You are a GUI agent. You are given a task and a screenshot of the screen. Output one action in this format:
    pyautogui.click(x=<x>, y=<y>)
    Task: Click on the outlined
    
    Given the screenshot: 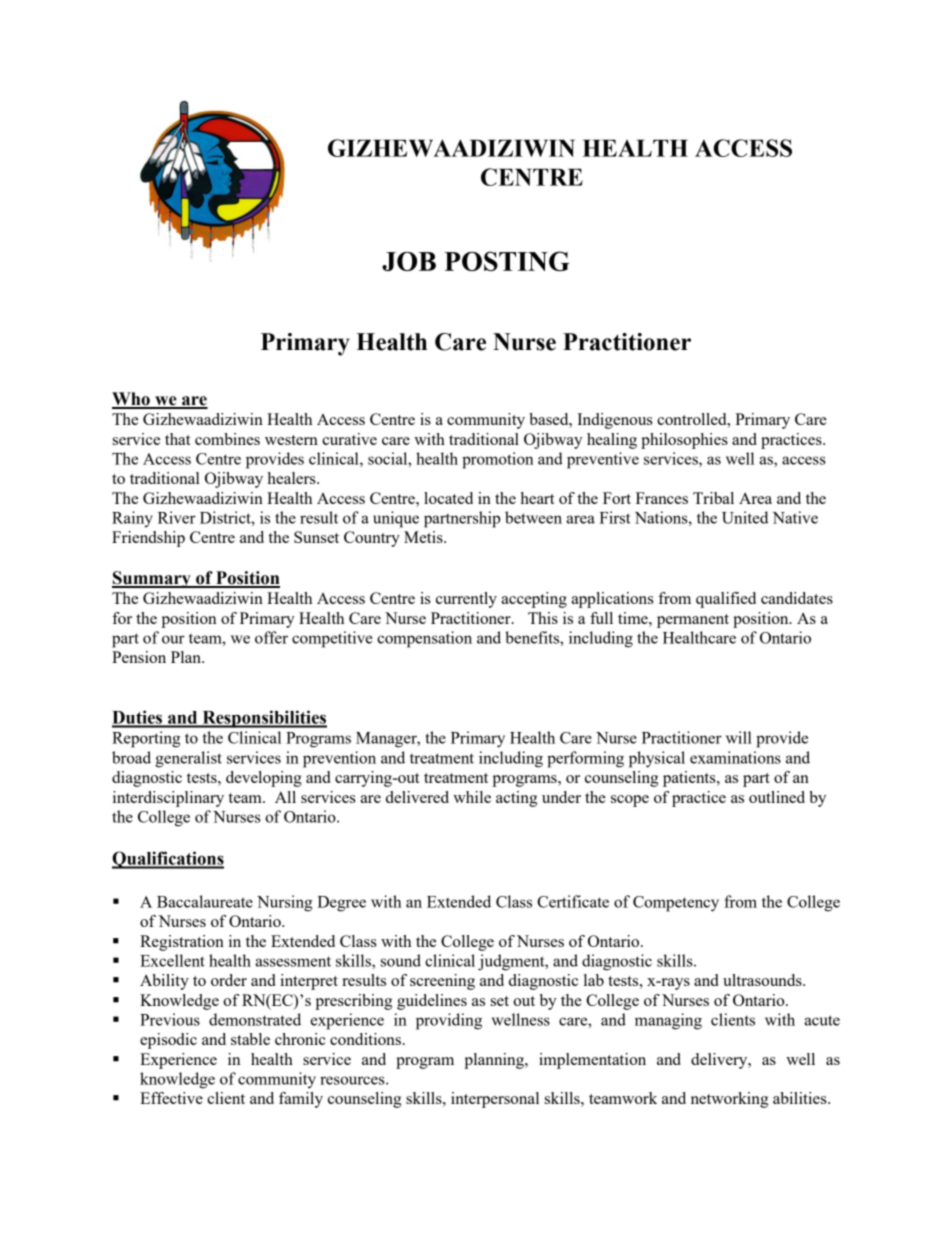 What is the action you would take?
    pyautogui.click(x=777, y=797)
